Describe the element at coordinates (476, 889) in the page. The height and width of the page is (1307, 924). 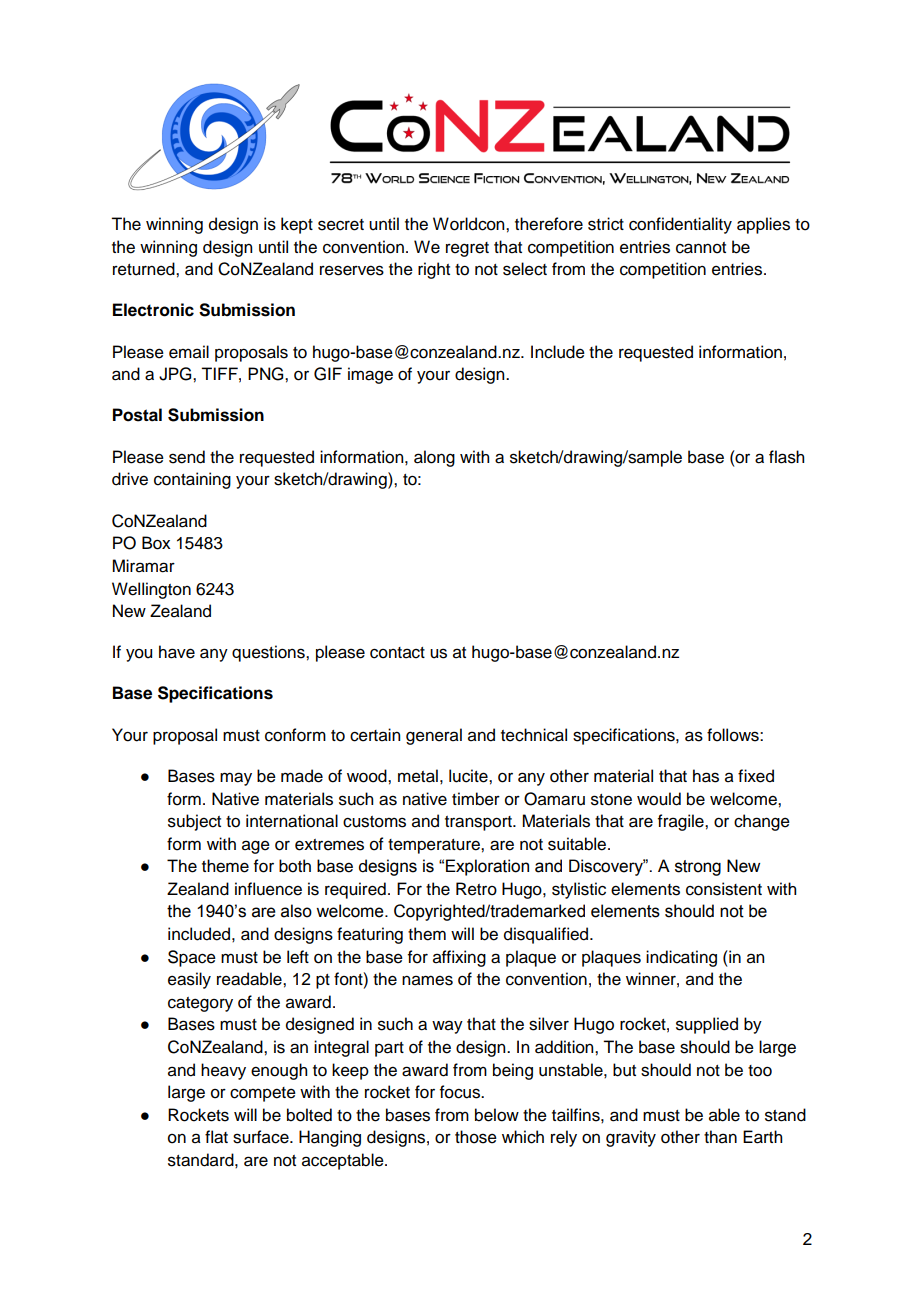
I see `Retro` at that location.
